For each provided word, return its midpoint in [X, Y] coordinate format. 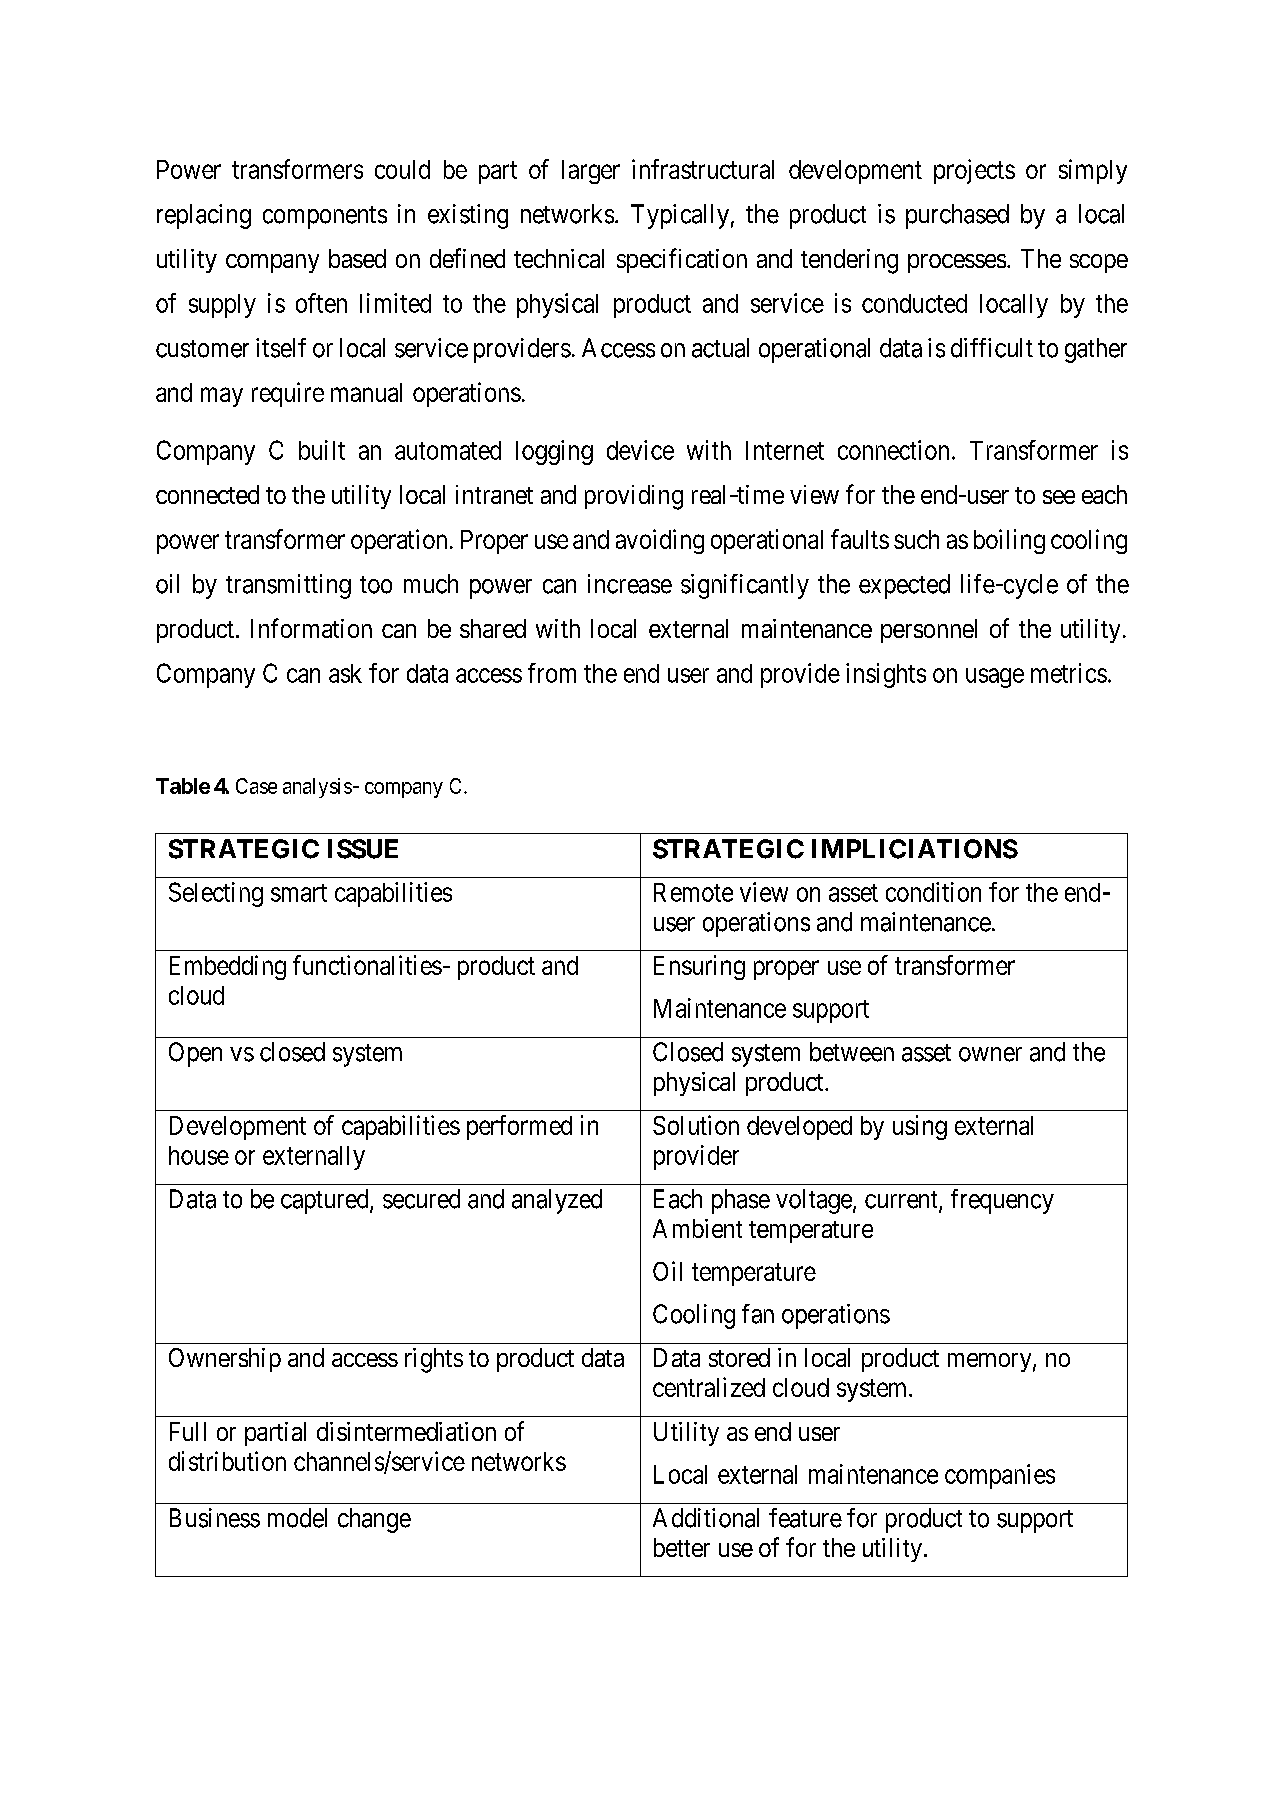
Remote [693, 892]
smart [299, 893]
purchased [957, 216]
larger [591, 172]
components [325, 217]
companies [1000, 1476]
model [297, 1518]
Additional [706, 1518]
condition [933, 892]
